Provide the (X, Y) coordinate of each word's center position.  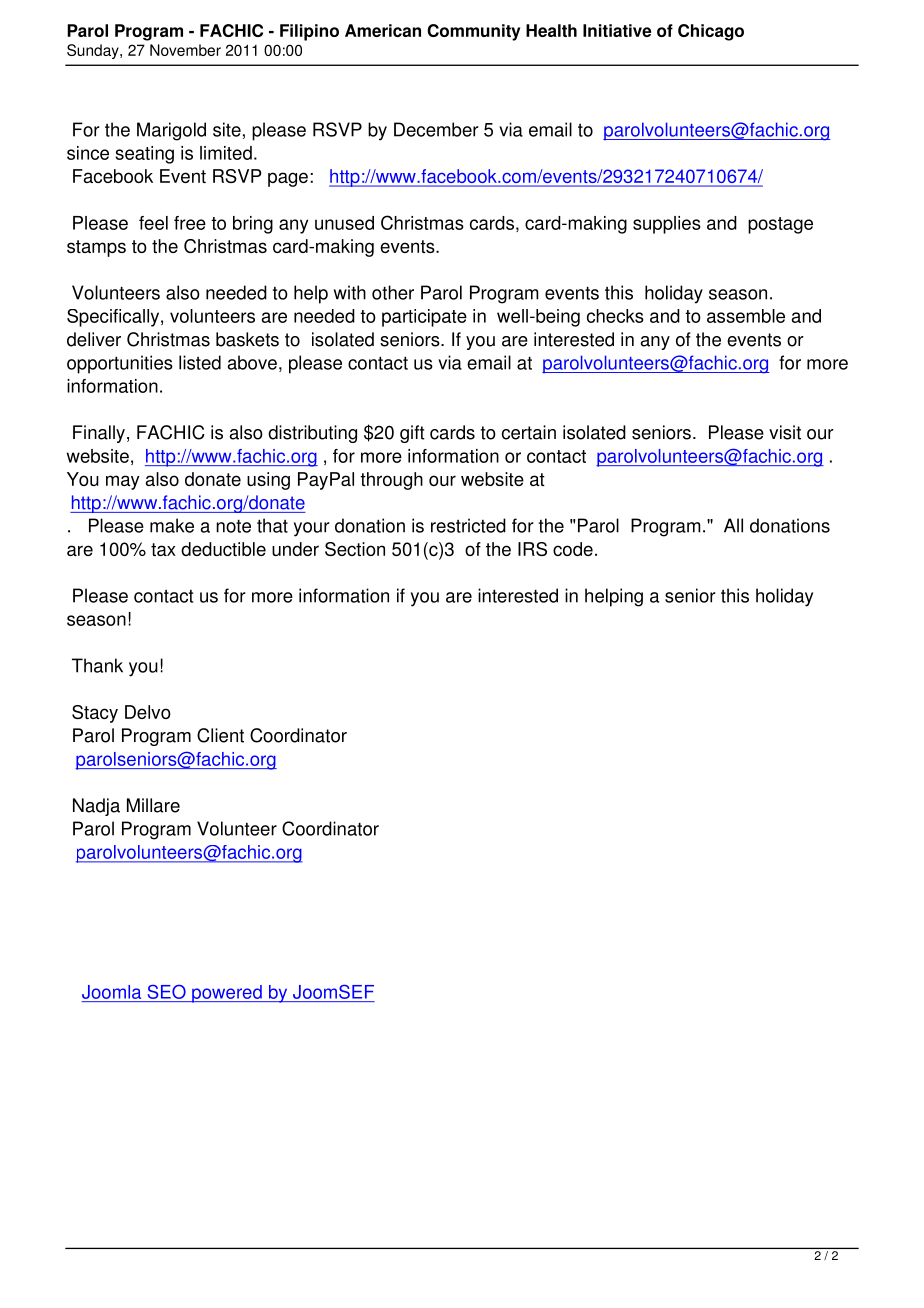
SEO (167, 992)
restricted (468, 525)
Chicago (711, 32)
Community (473, 32)
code (573, 549)
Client (220, 735)
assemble (746, 316)
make (172, 525)
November (185, 50)
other (393, 292)
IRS (532, 549)
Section (355, 549)
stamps (96, 248)
